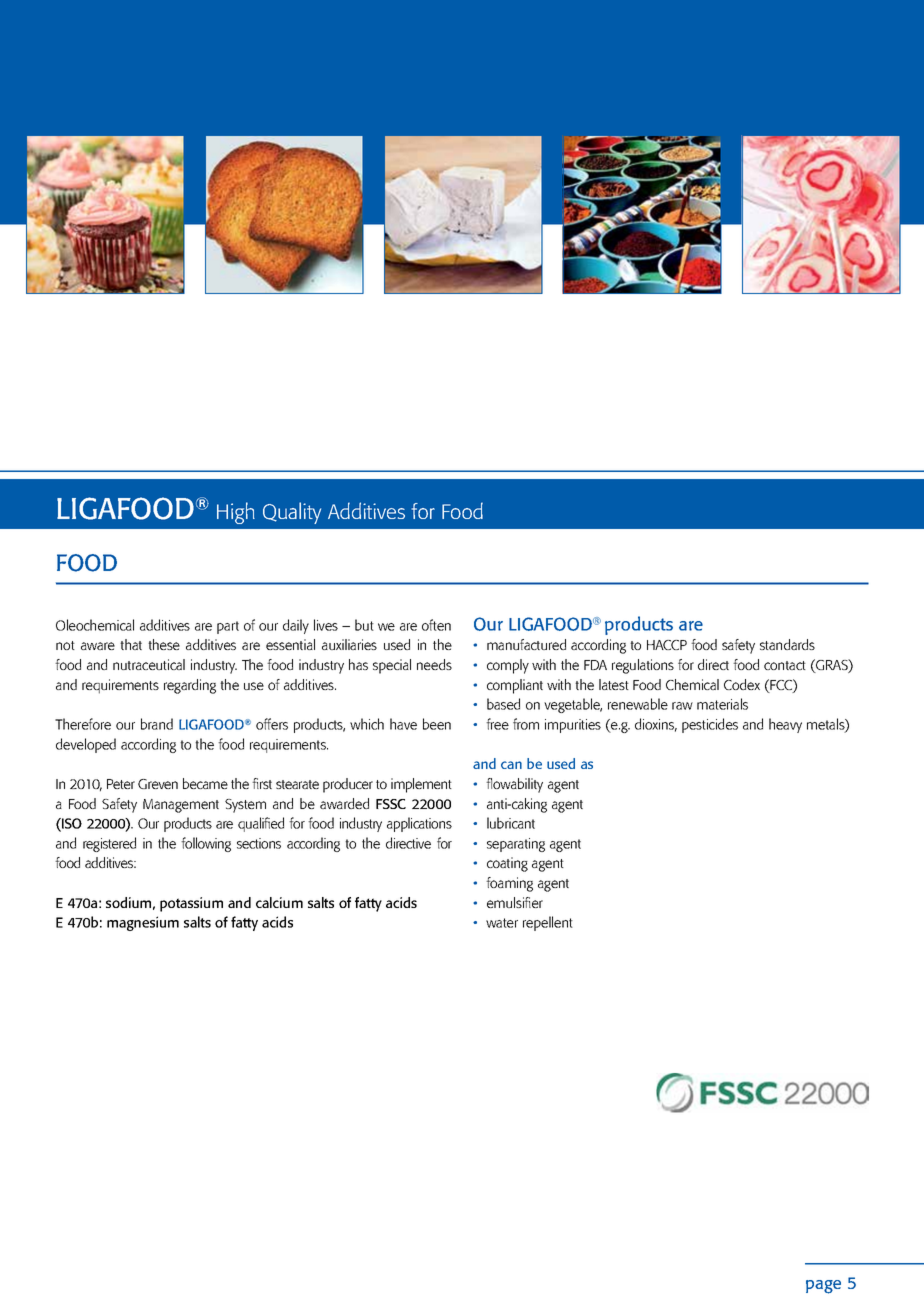 This screenshot has width=924, height=1308. Describe the element at coordinates (236, 513) in the screenshot. I see `High` at that location.
